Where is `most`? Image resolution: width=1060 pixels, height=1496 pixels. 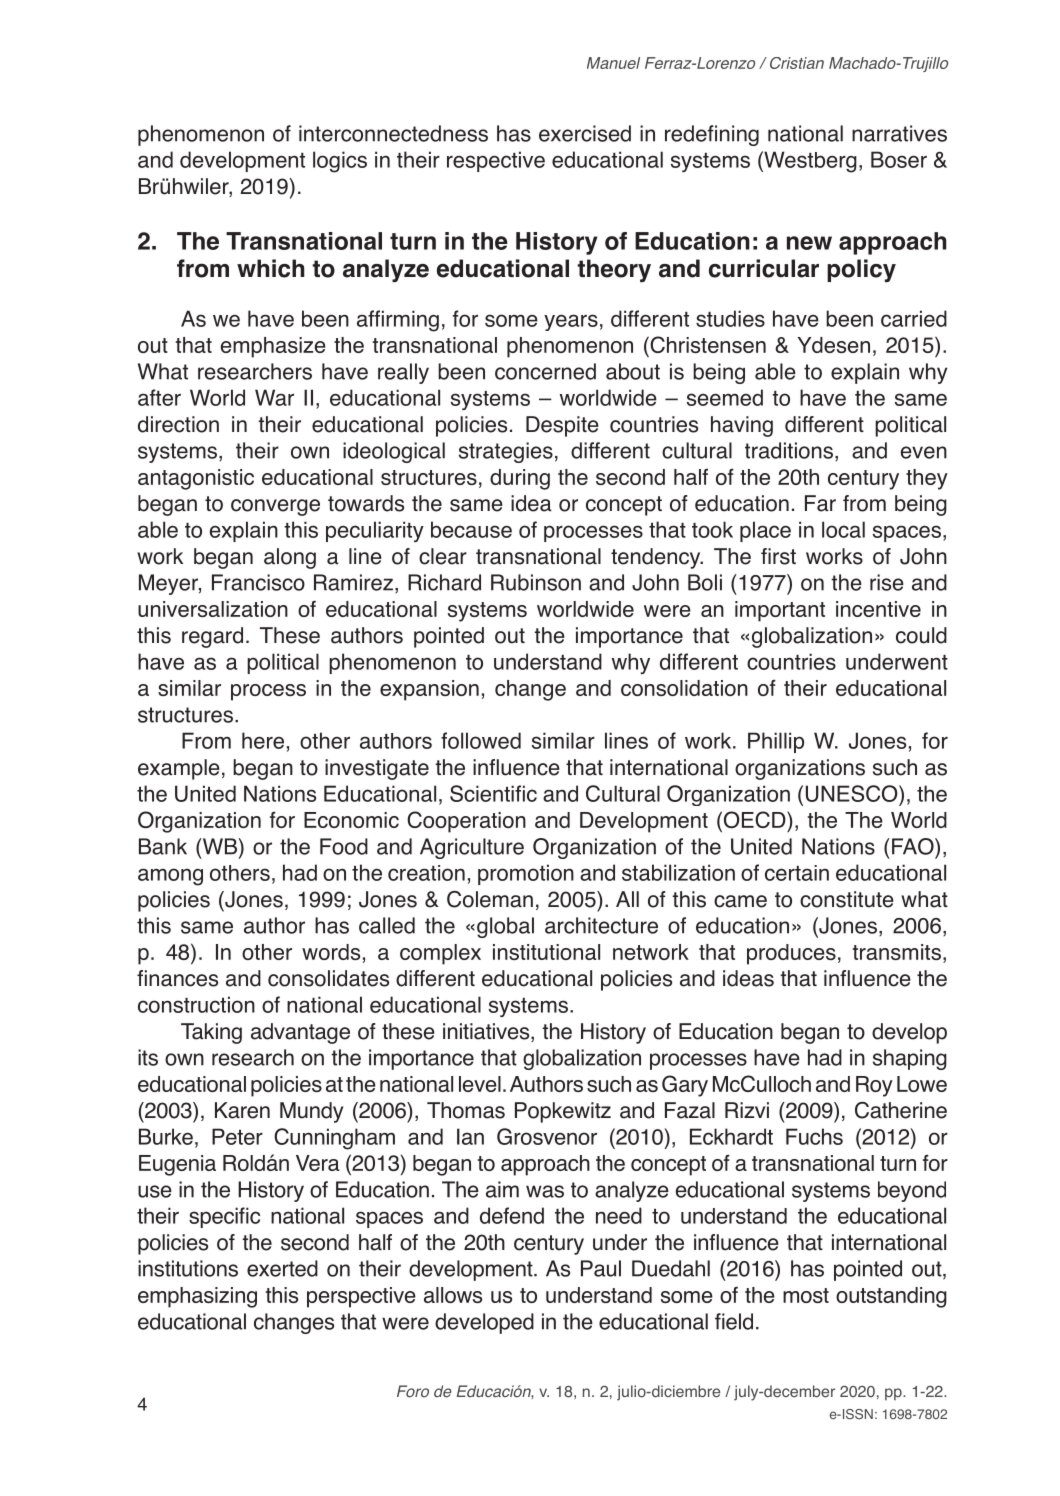
most is located at coordinates (806, 1295).
